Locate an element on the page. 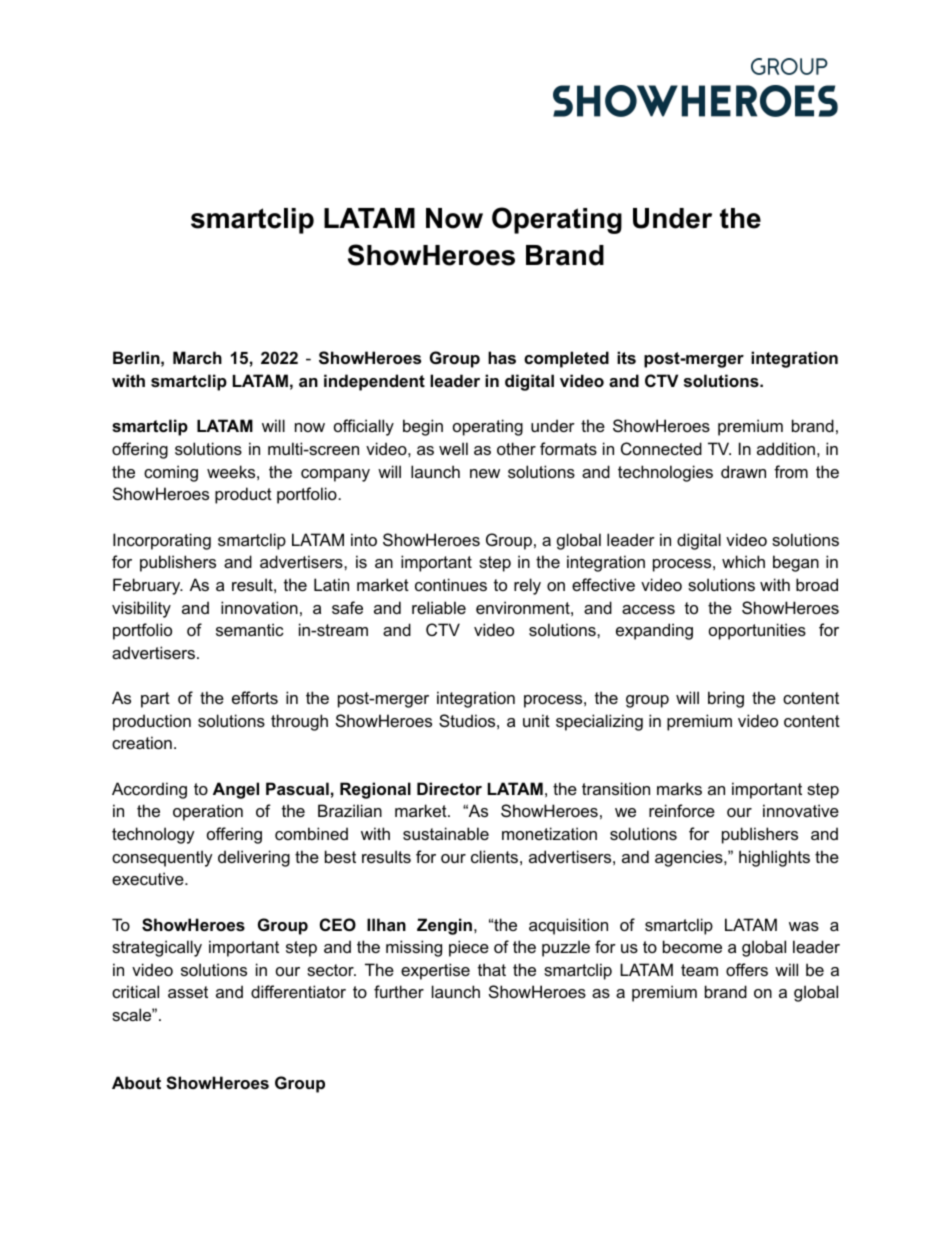  has is located at coordinates (502, 357).
